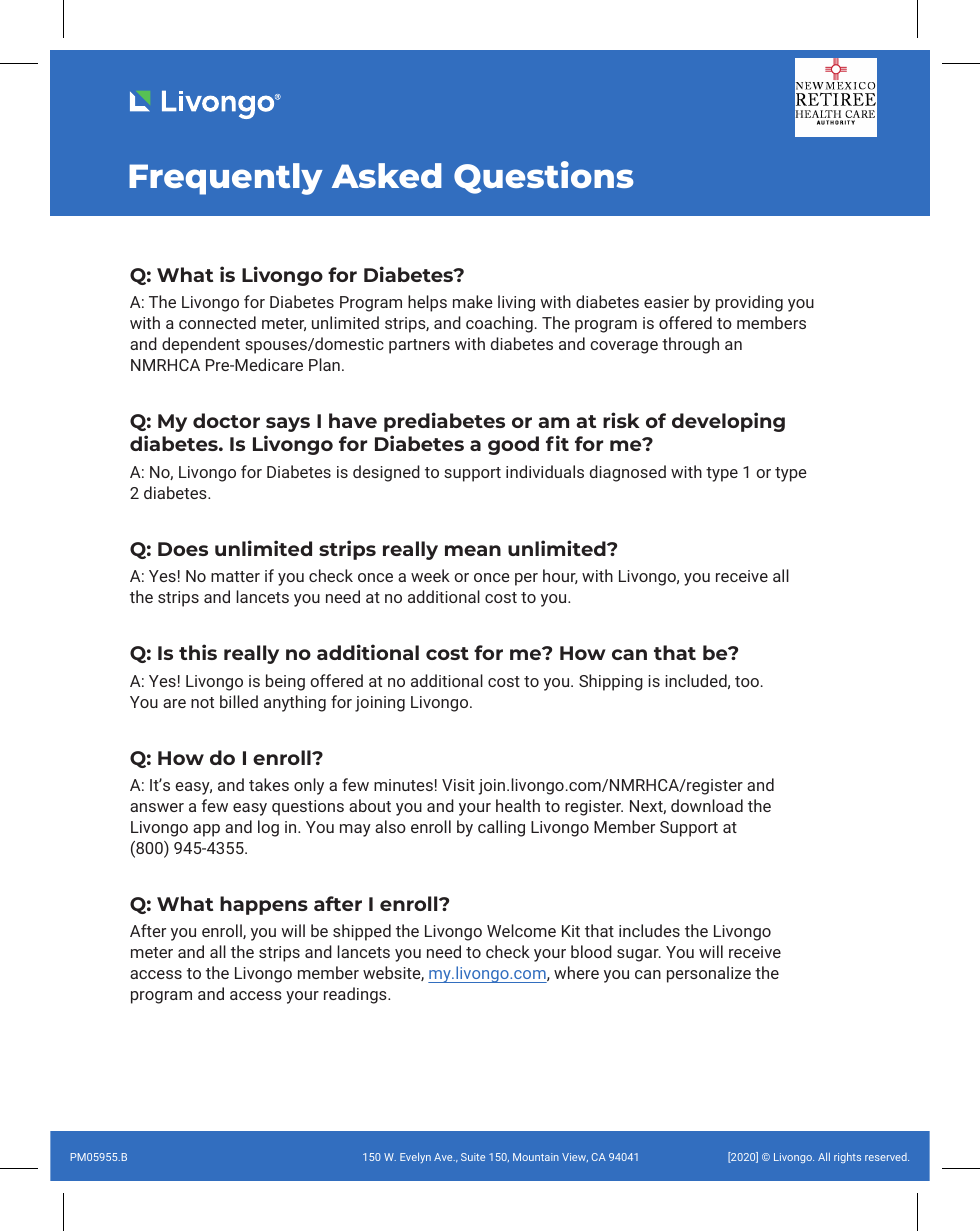  What do you see at coordinates (183, 549) in the document?
I see `Does` at bounding box center [183, 549].
